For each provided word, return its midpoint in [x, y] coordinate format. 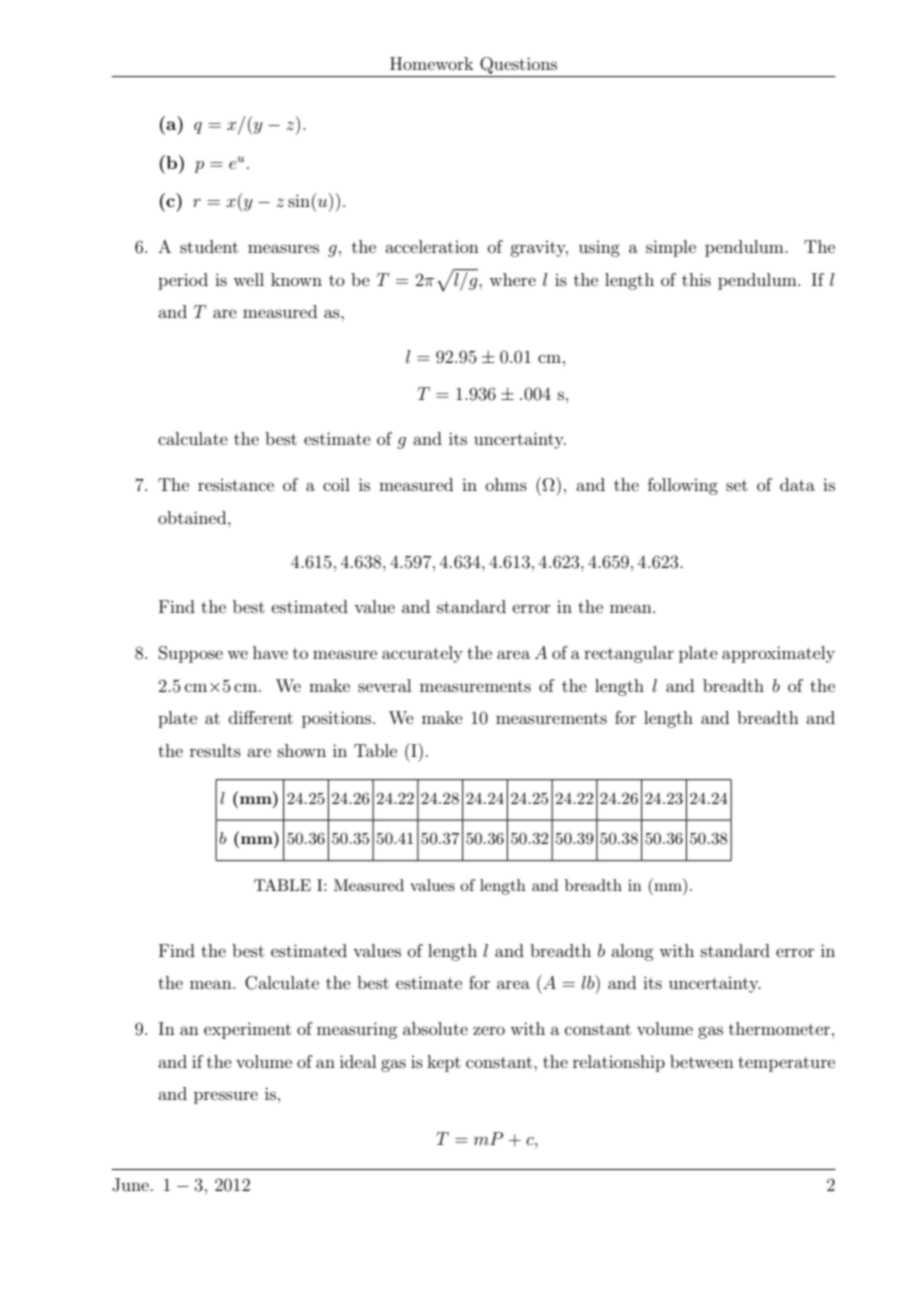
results [215, 750]
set [737, 485]
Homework [432, 63]
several [384, 685]
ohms [506, 484]
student [209, 246]
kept [444, 1063]
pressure [226, 1097]
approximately [778, 654]
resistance [236, 485]
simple [671, 248]
